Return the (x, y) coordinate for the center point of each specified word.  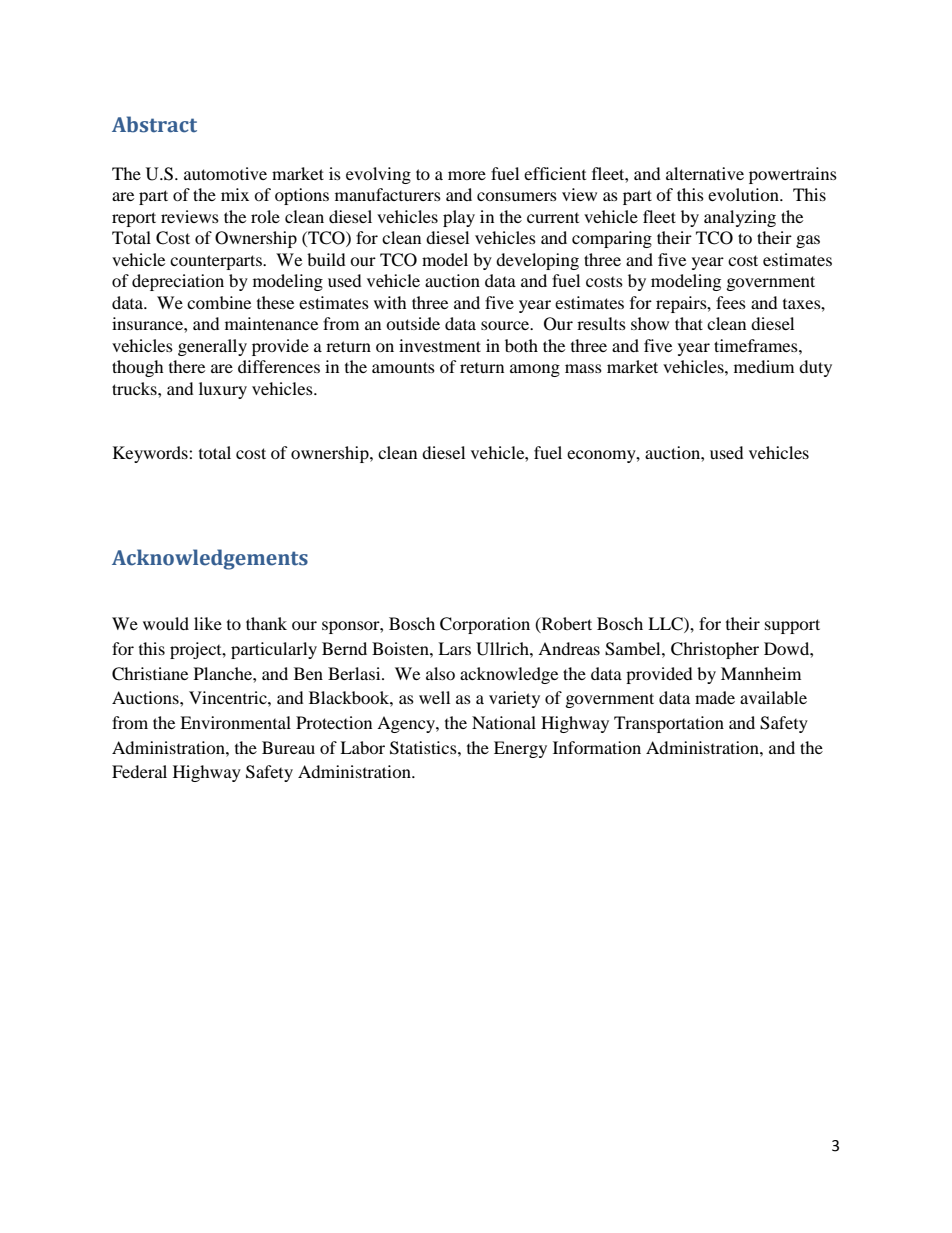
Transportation (669, 724)
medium (764, 366)
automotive (225, 173)
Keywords (151, 454)
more (467, 175)
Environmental (235, 722)
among (535, 370)
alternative (705, 173)
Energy (520, 749)
